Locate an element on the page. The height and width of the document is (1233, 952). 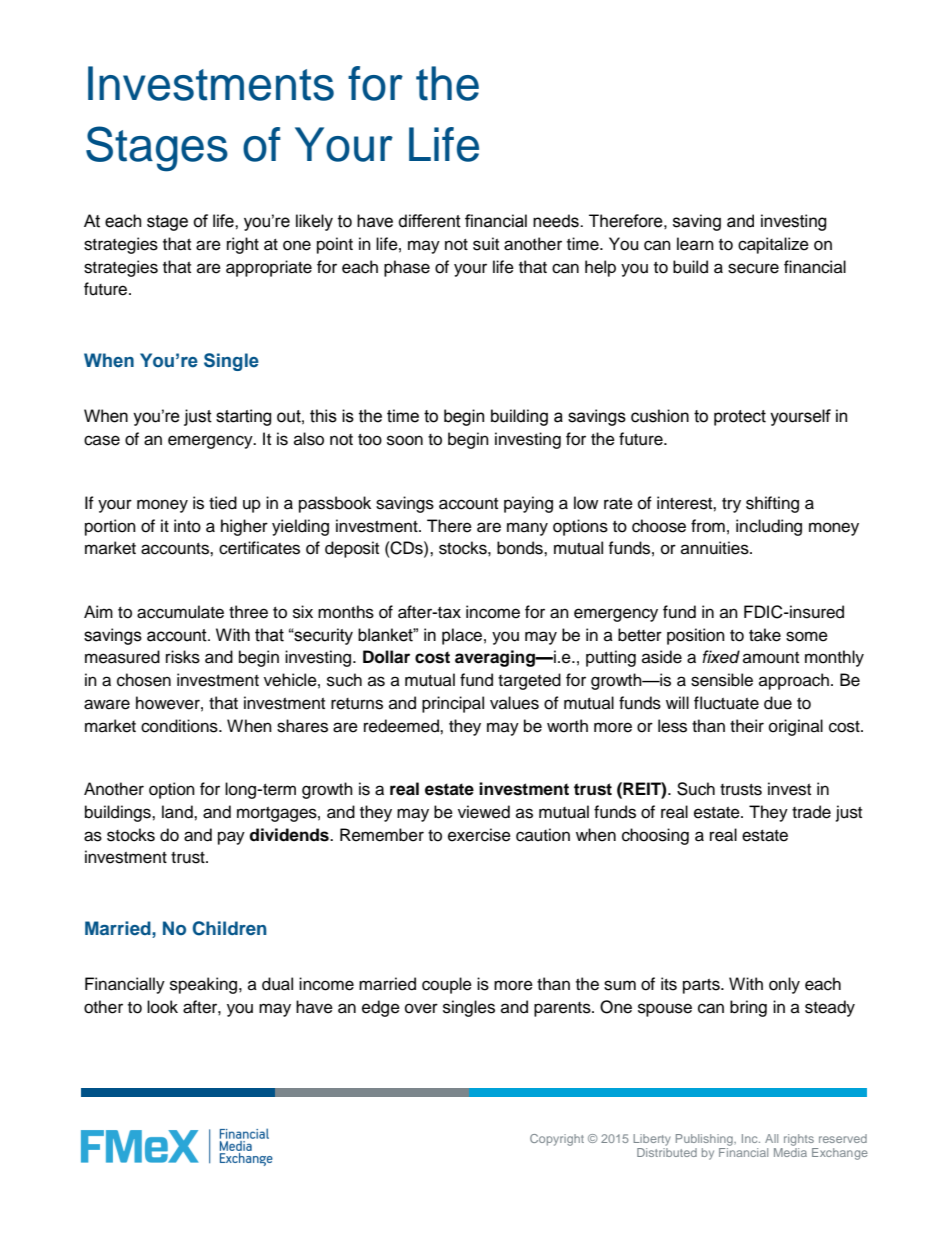
chosen is located at coordinates (144, 680).
